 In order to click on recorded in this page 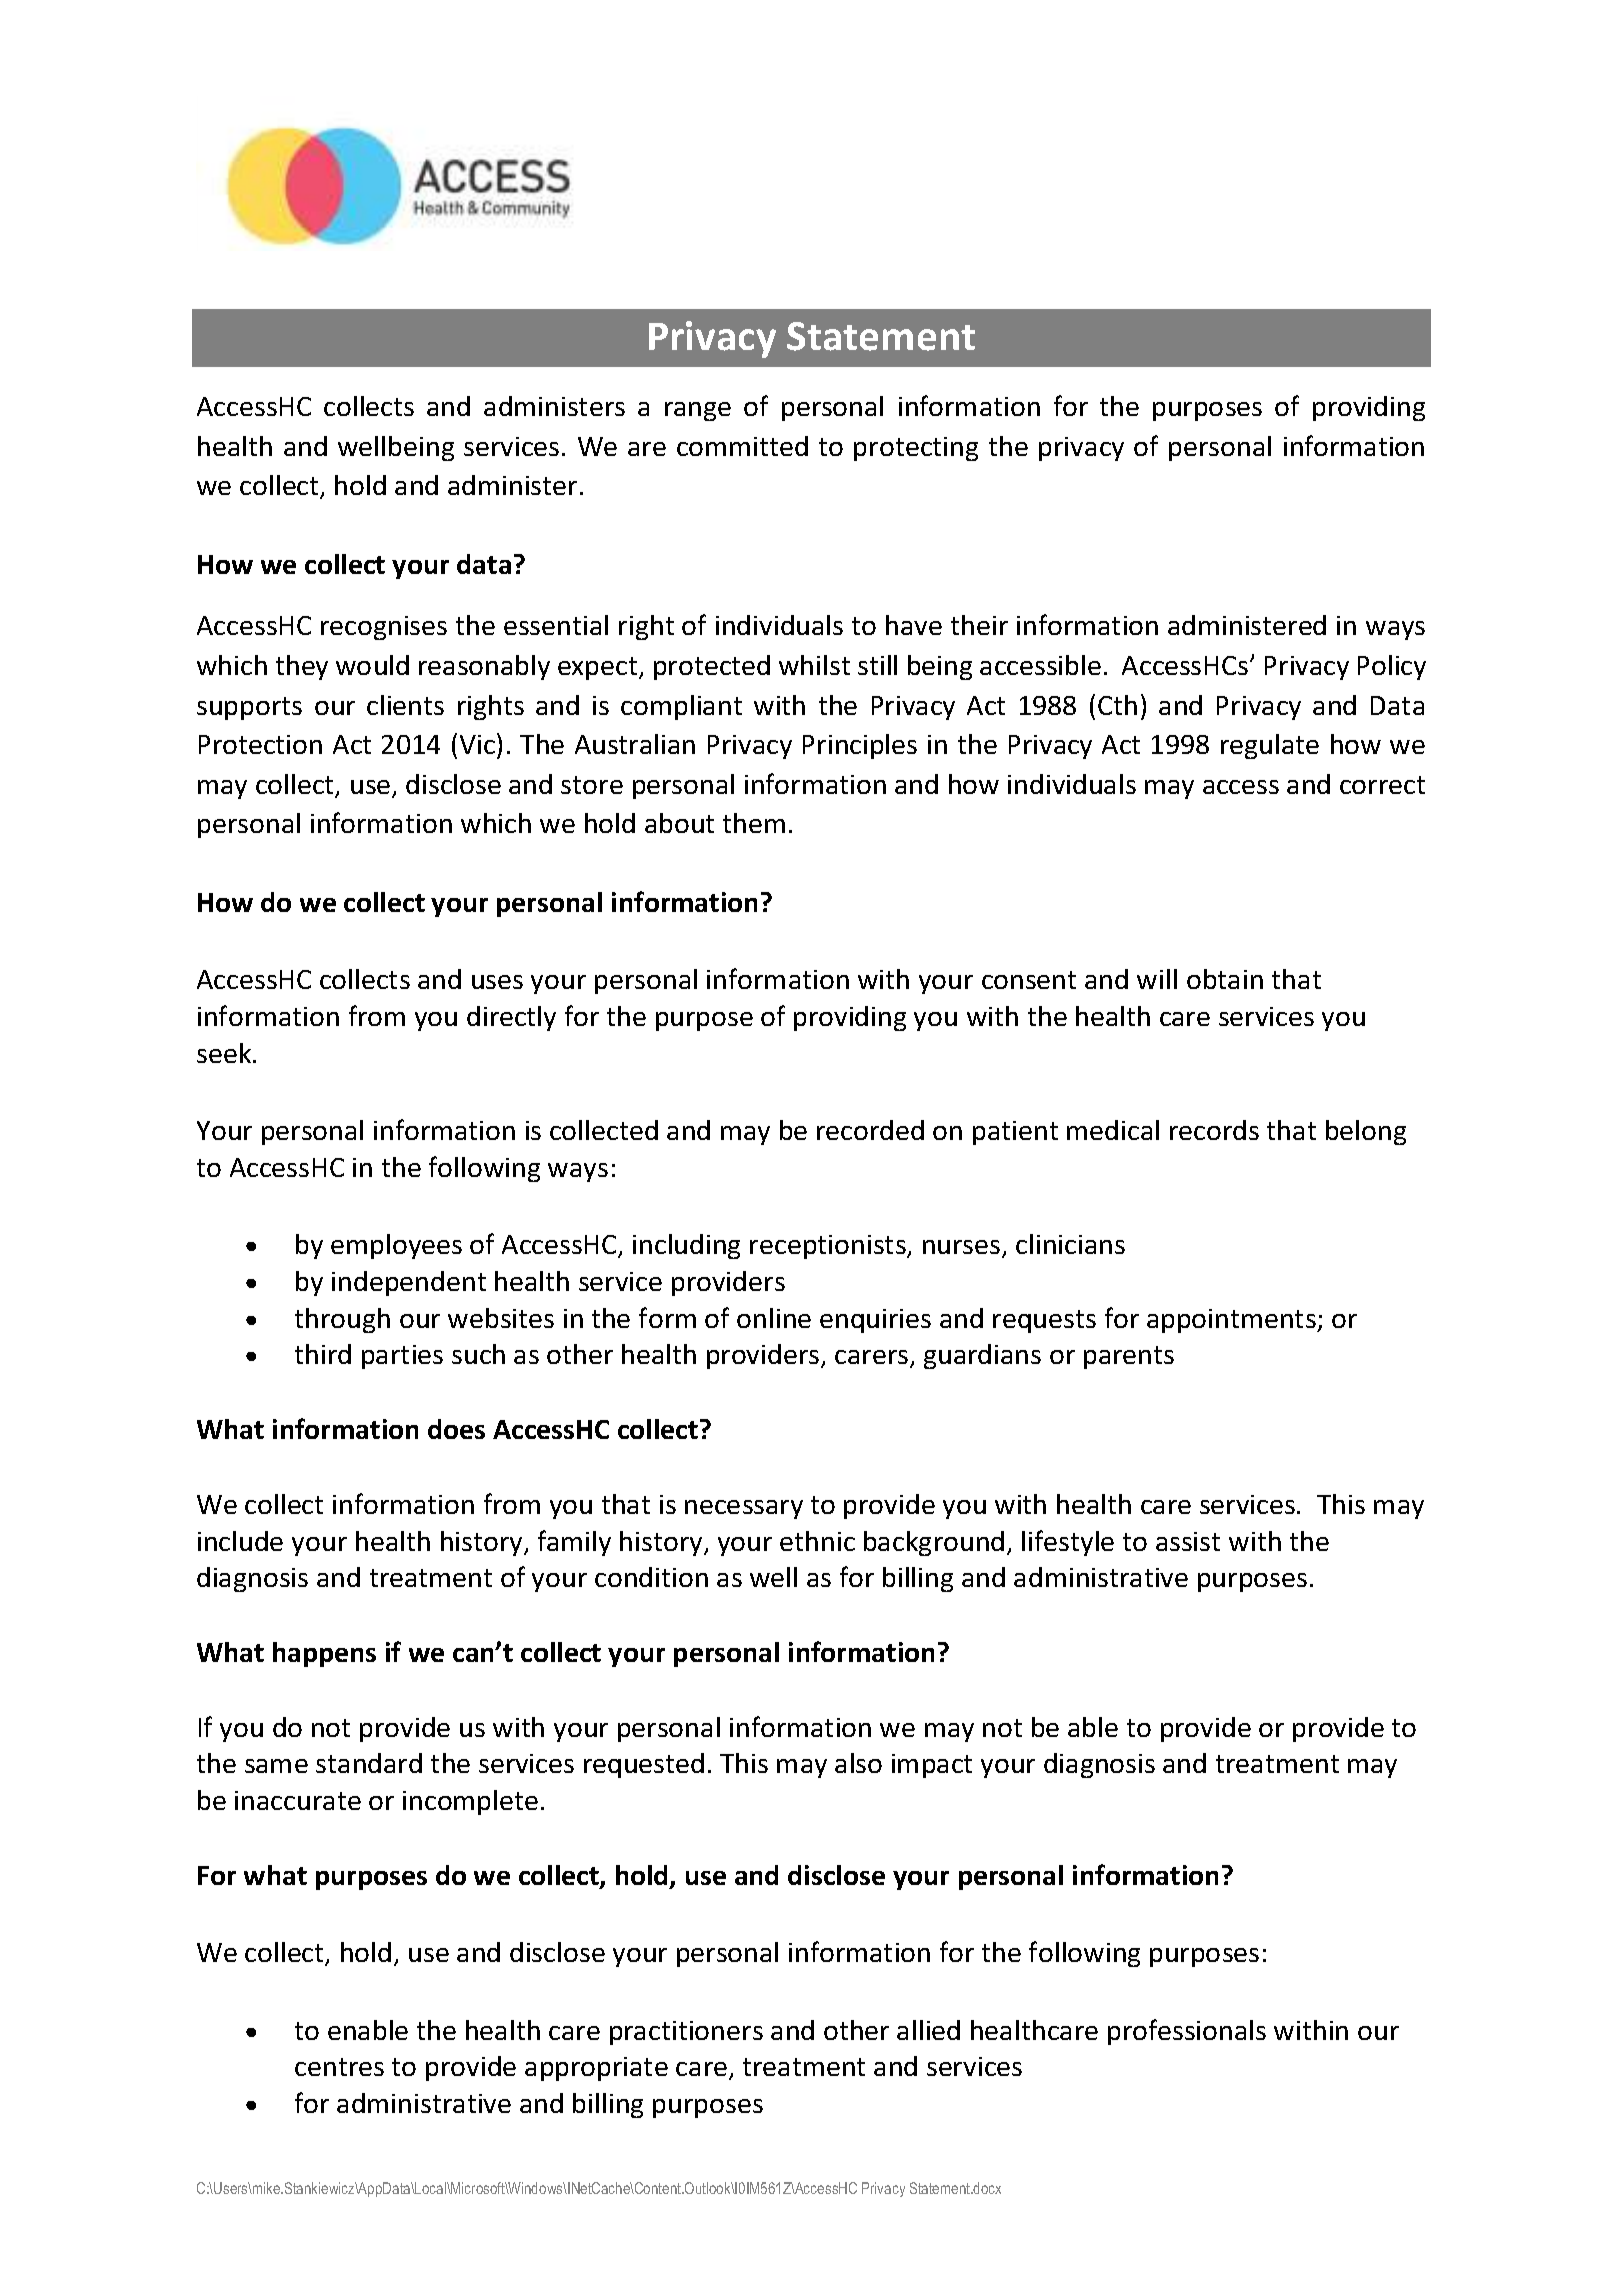, I will do `click(870, 1130)`.
